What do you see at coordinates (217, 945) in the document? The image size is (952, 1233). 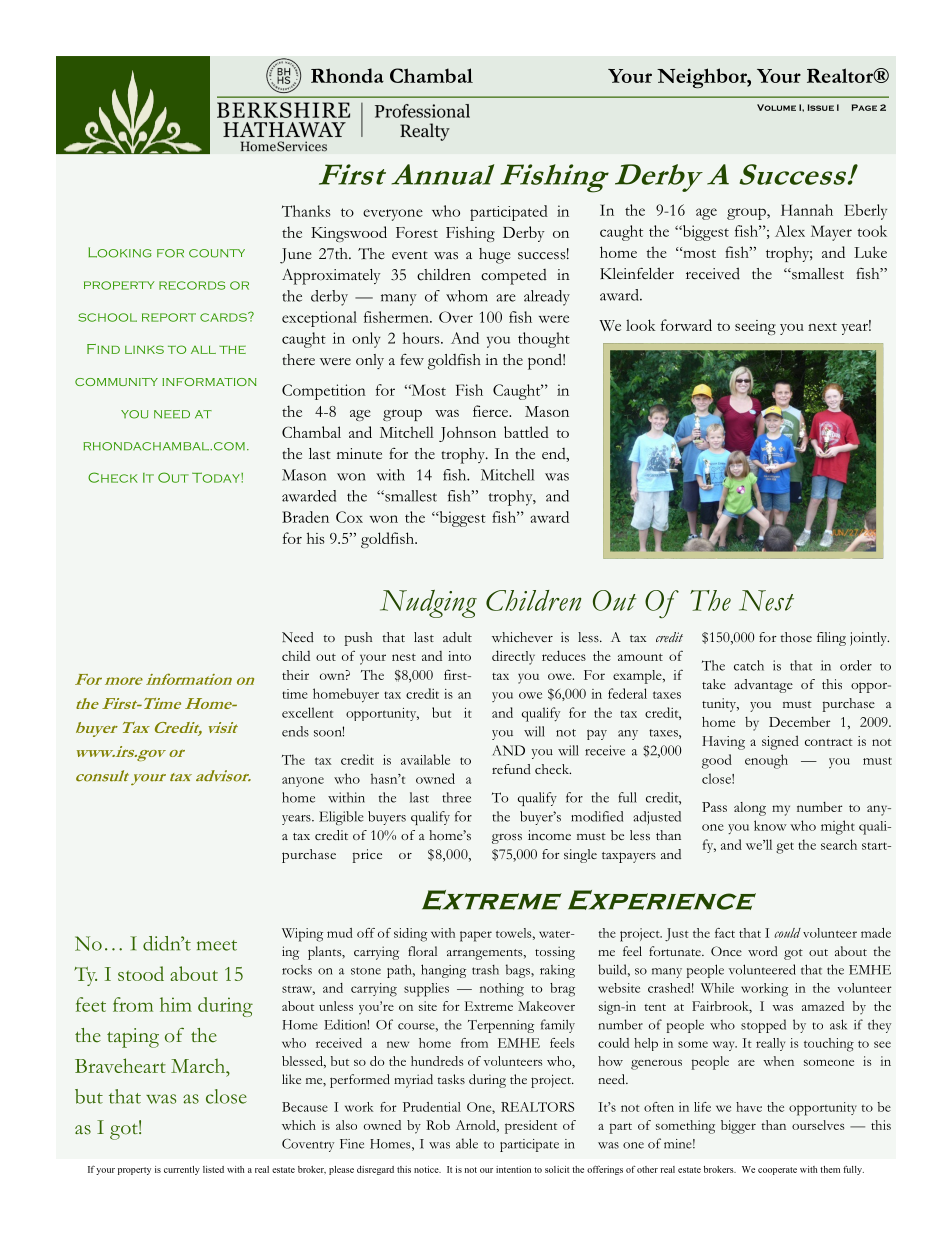 I see `meet` at bounding box center [217, 945].
